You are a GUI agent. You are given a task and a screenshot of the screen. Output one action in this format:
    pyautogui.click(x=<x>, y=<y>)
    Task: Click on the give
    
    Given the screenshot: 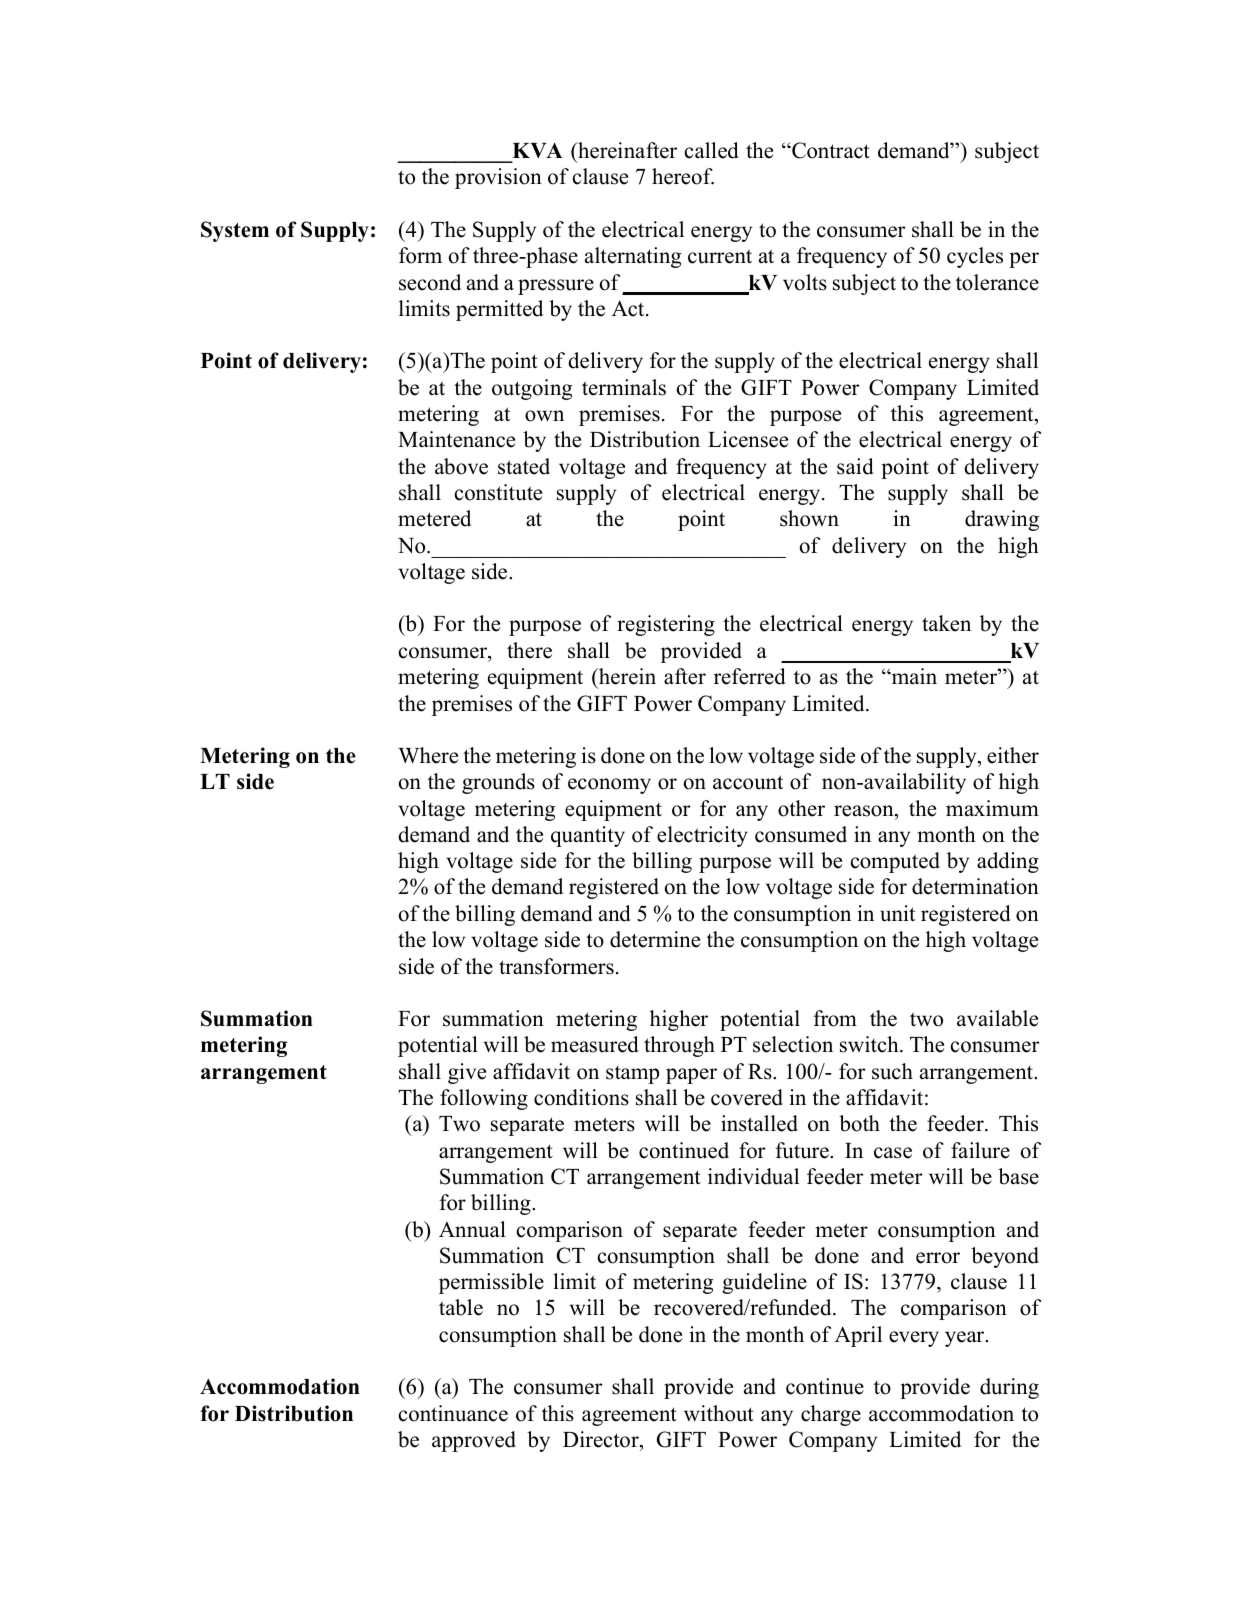 What is the action you would take?
    pyautogui.click(x=467, y=1073)
